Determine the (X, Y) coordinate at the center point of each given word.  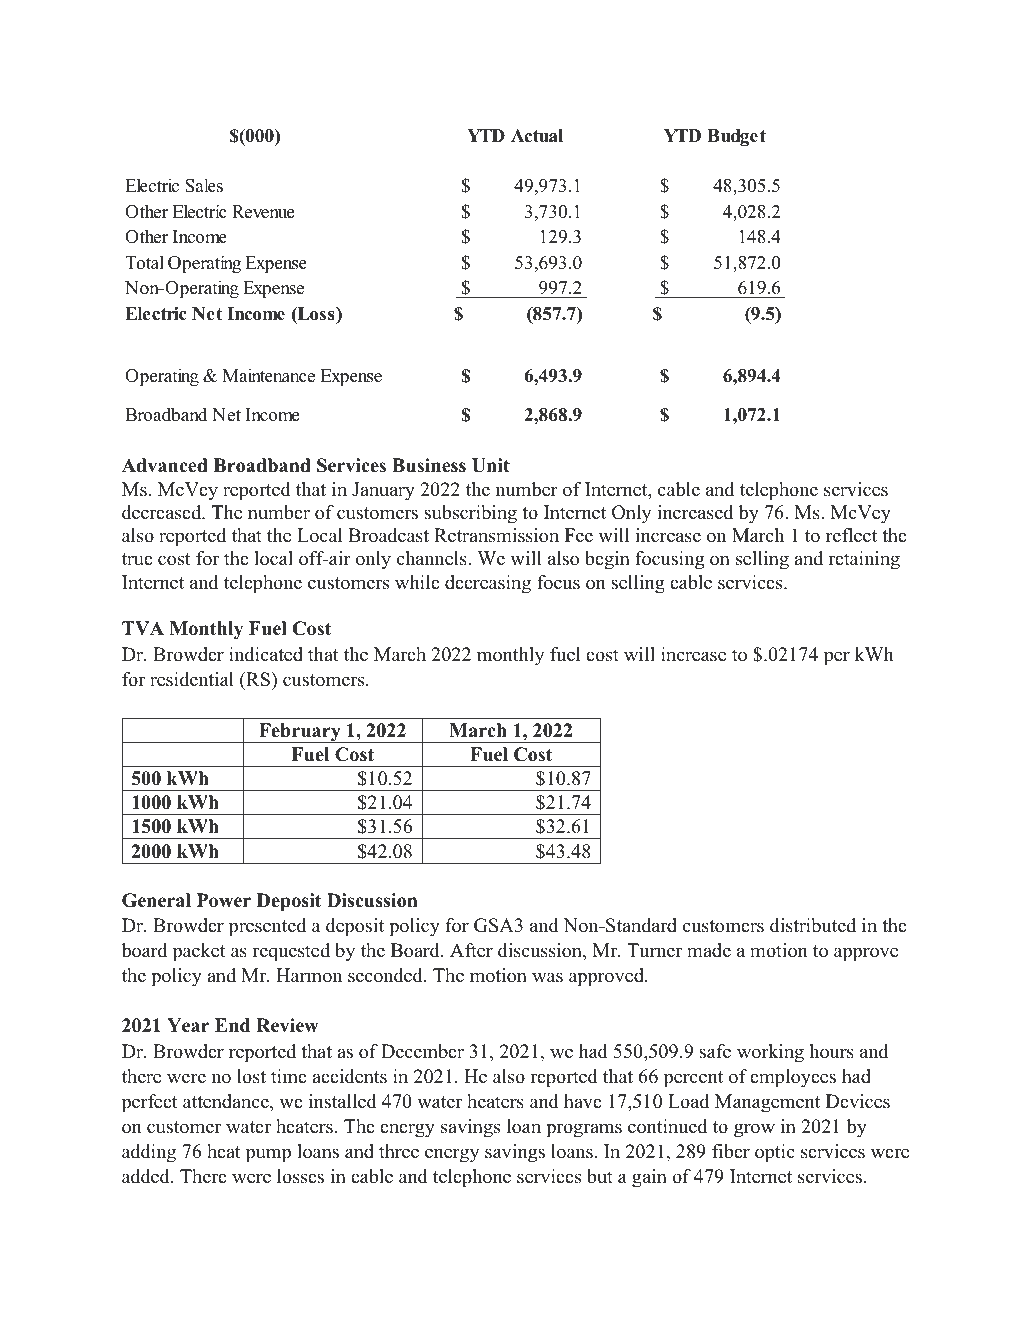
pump (268, 1155)
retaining (864, 560)
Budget (736, 137)
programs (584, 1130)
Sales (204, 185)
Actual (537, 136)
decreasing (488, 584)
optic (775, 1153)
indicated (266, 654)
